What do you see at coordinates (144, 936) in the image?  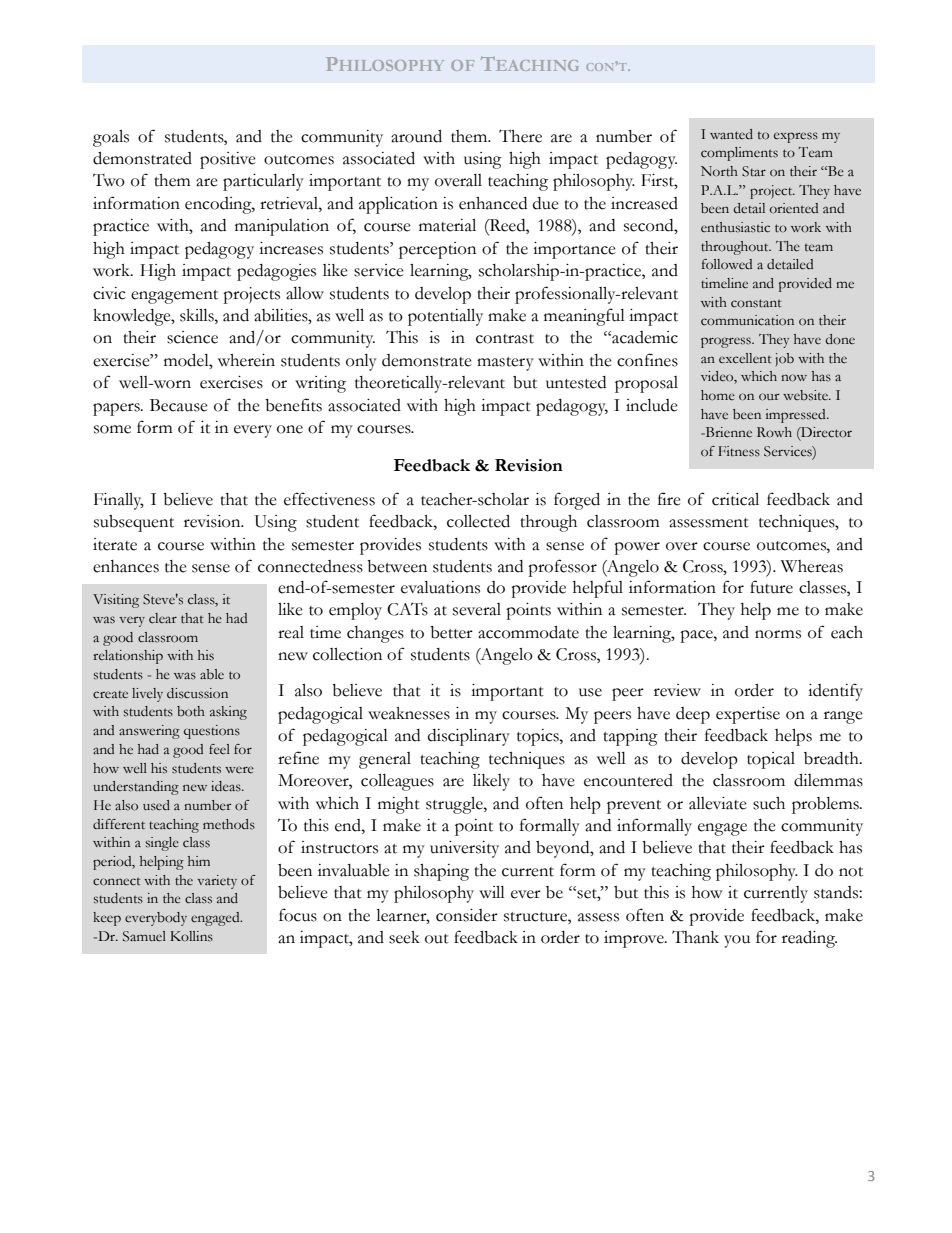 I see `Samuel` at bounding box center [144, 936].
